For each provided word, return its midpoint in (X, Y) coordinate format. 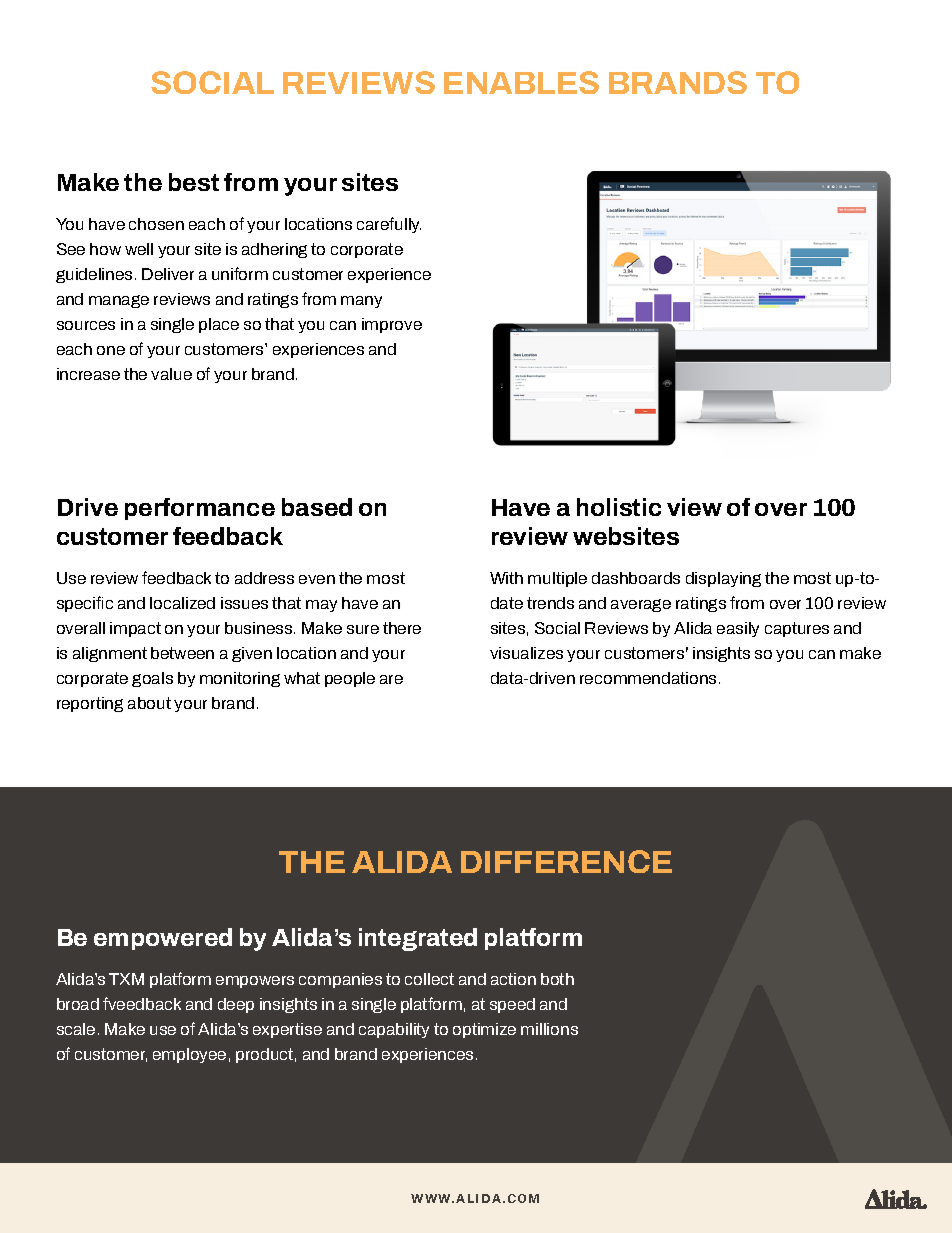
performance (200, 509)
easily (738, 629)
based (317, 507)
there (402, 628)
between (182, 653)
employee (189, 1055)
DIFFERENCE (566, 861)
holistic (619, 507)
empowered (163, 939)
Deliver (168, 274)
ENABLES (521, 82)
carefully (389, 225)
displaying (723, 579)
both (557, 979)
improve (392, 325)
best (194, 182)
